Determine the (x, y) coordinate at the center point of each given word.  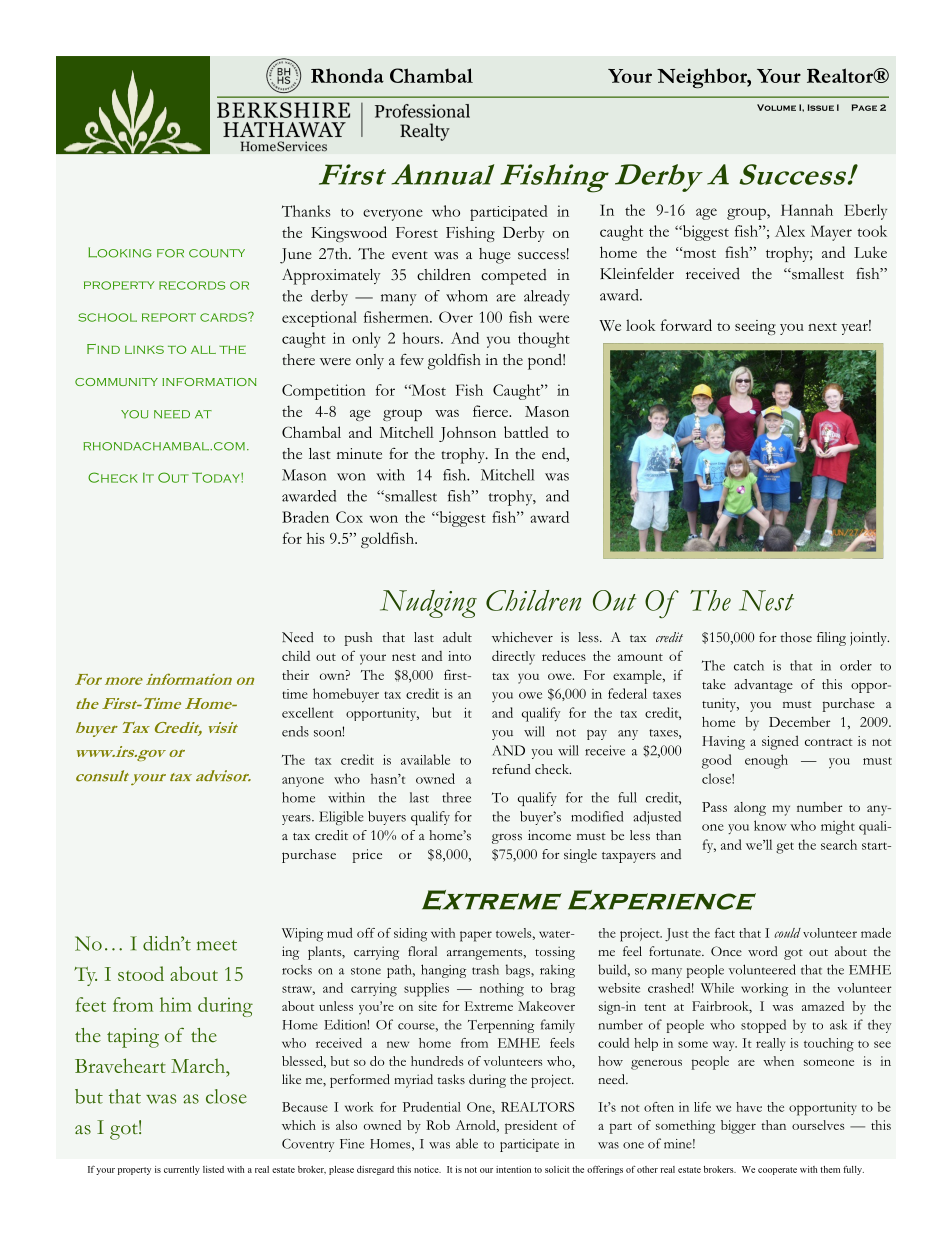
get (785, 848)
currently (182, 1170)
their (295, 675)
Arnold (477, 1126)
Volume (776, 107)
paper (476, 936)
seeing (755, 327)
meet (217, 945)
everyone (393, 215)
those (796, 637)
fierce (492, 411)
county (217, 253)
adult (457, 637)
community (116, 382)
